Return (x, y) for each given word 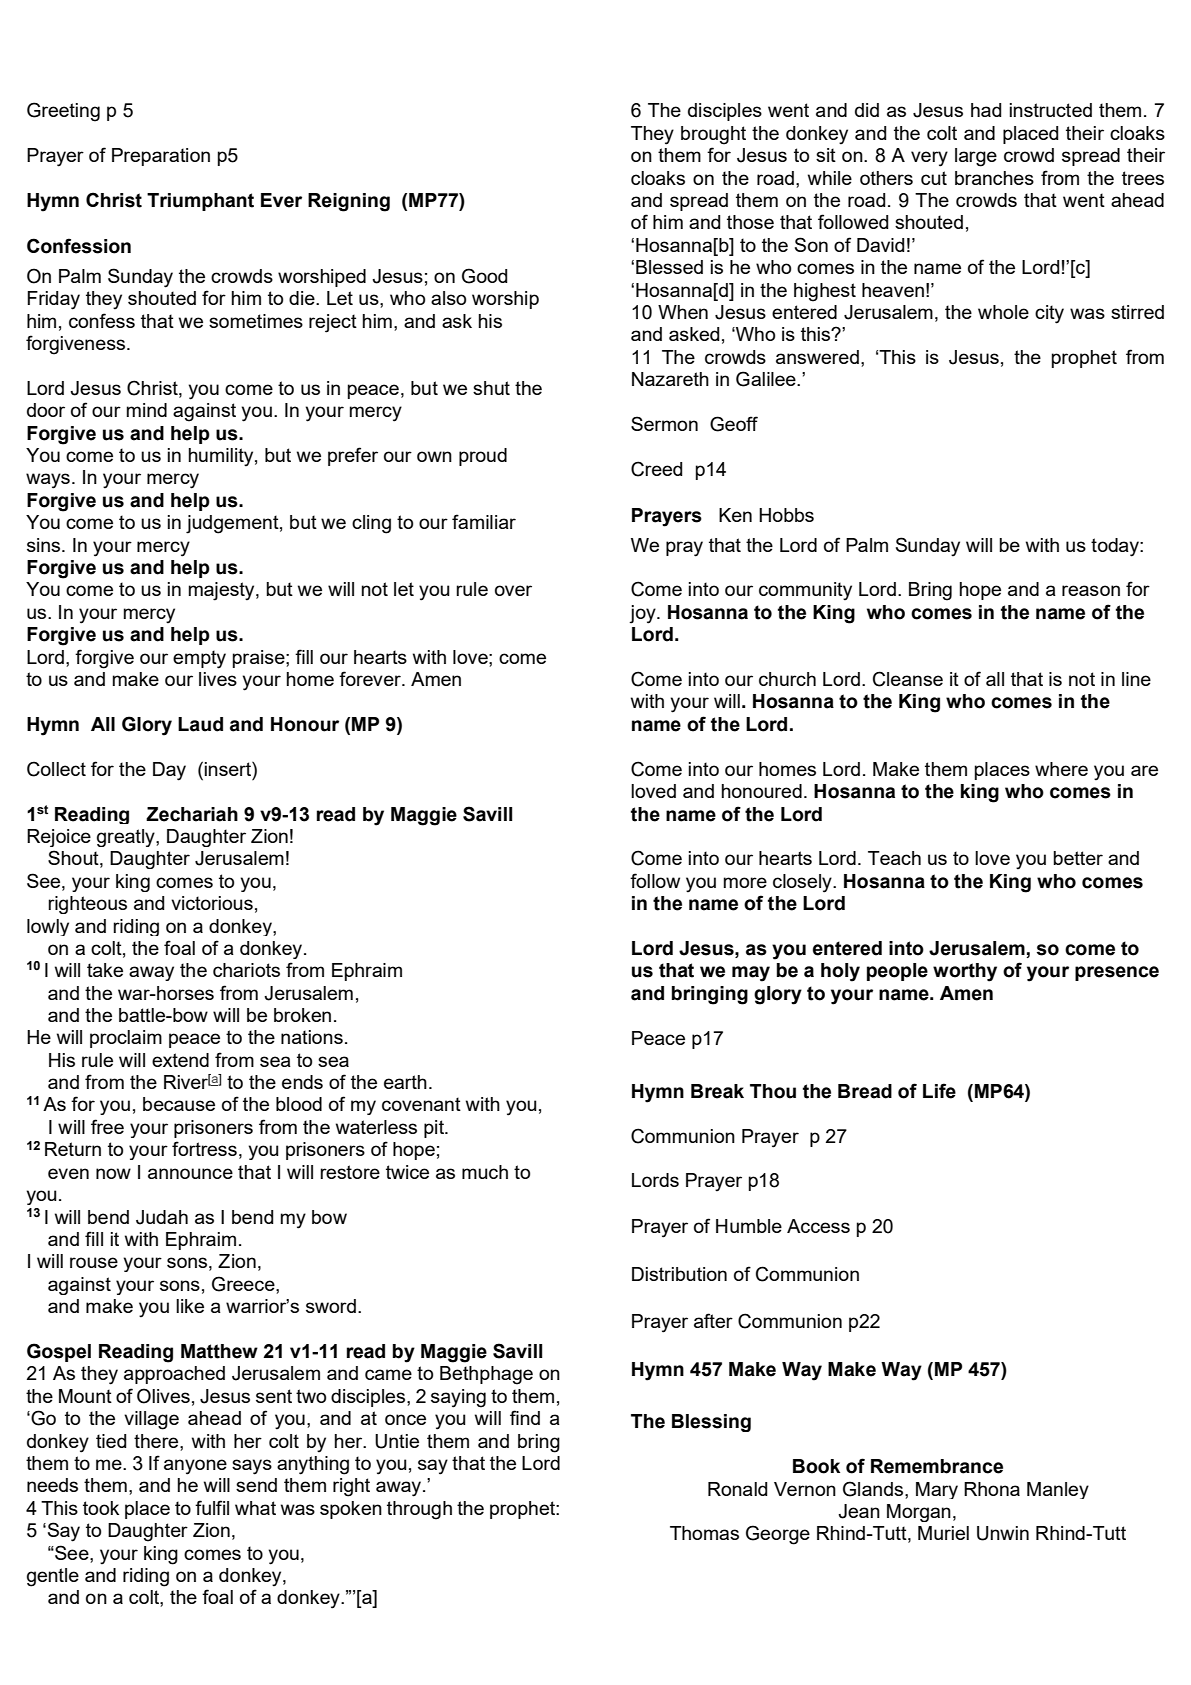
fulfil (212, 1507)
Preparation (161, 157)
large (976, 157)
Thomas (704, 1533)
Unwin (1003, 1533)
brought (713, 135)
